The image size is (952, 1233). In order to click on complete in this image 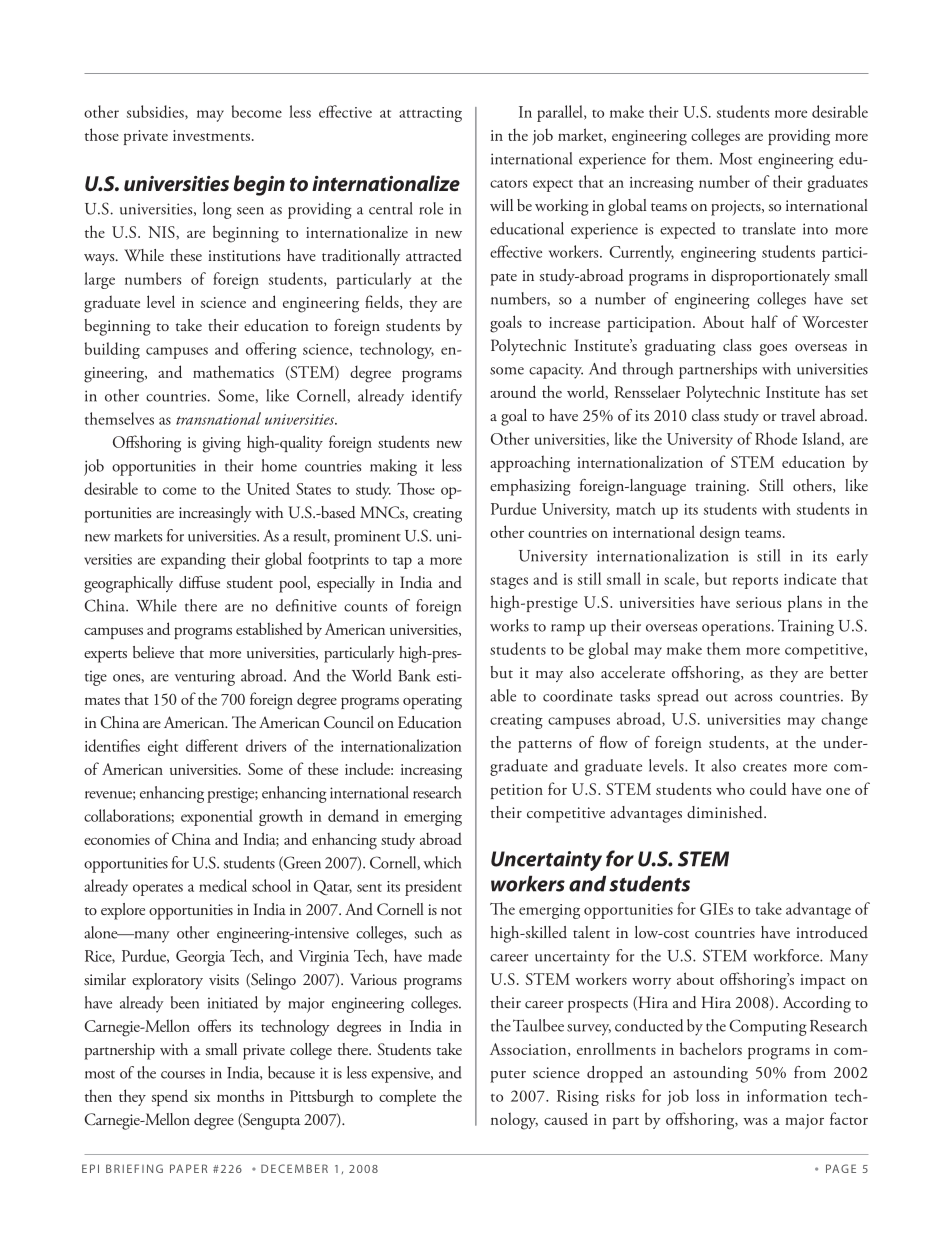, I will do `click(407, 1098)`.
